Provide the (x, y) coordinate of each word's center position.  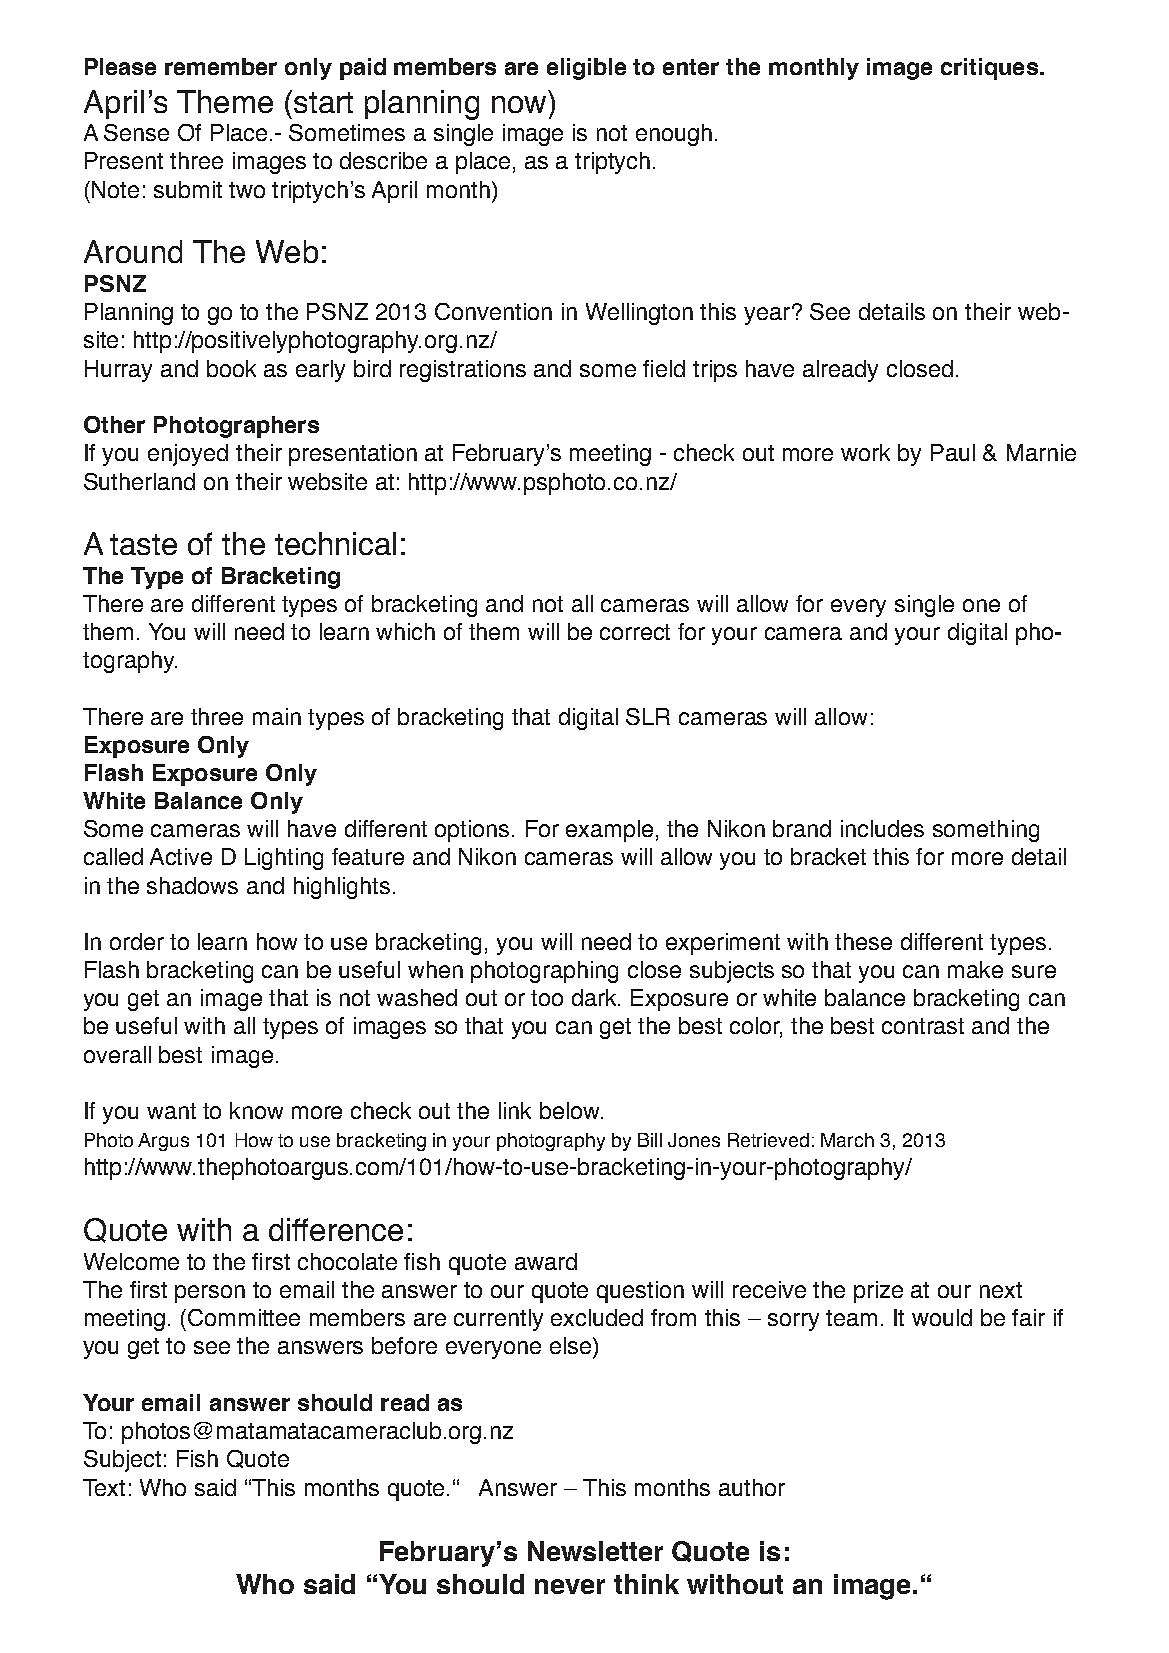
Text (104, 1487)
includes (882, 828)
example (609, 831)
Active (181, 856)
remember (221, 66)
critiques (989, 69)
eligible (586, 69)
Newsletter (595, 1551)
